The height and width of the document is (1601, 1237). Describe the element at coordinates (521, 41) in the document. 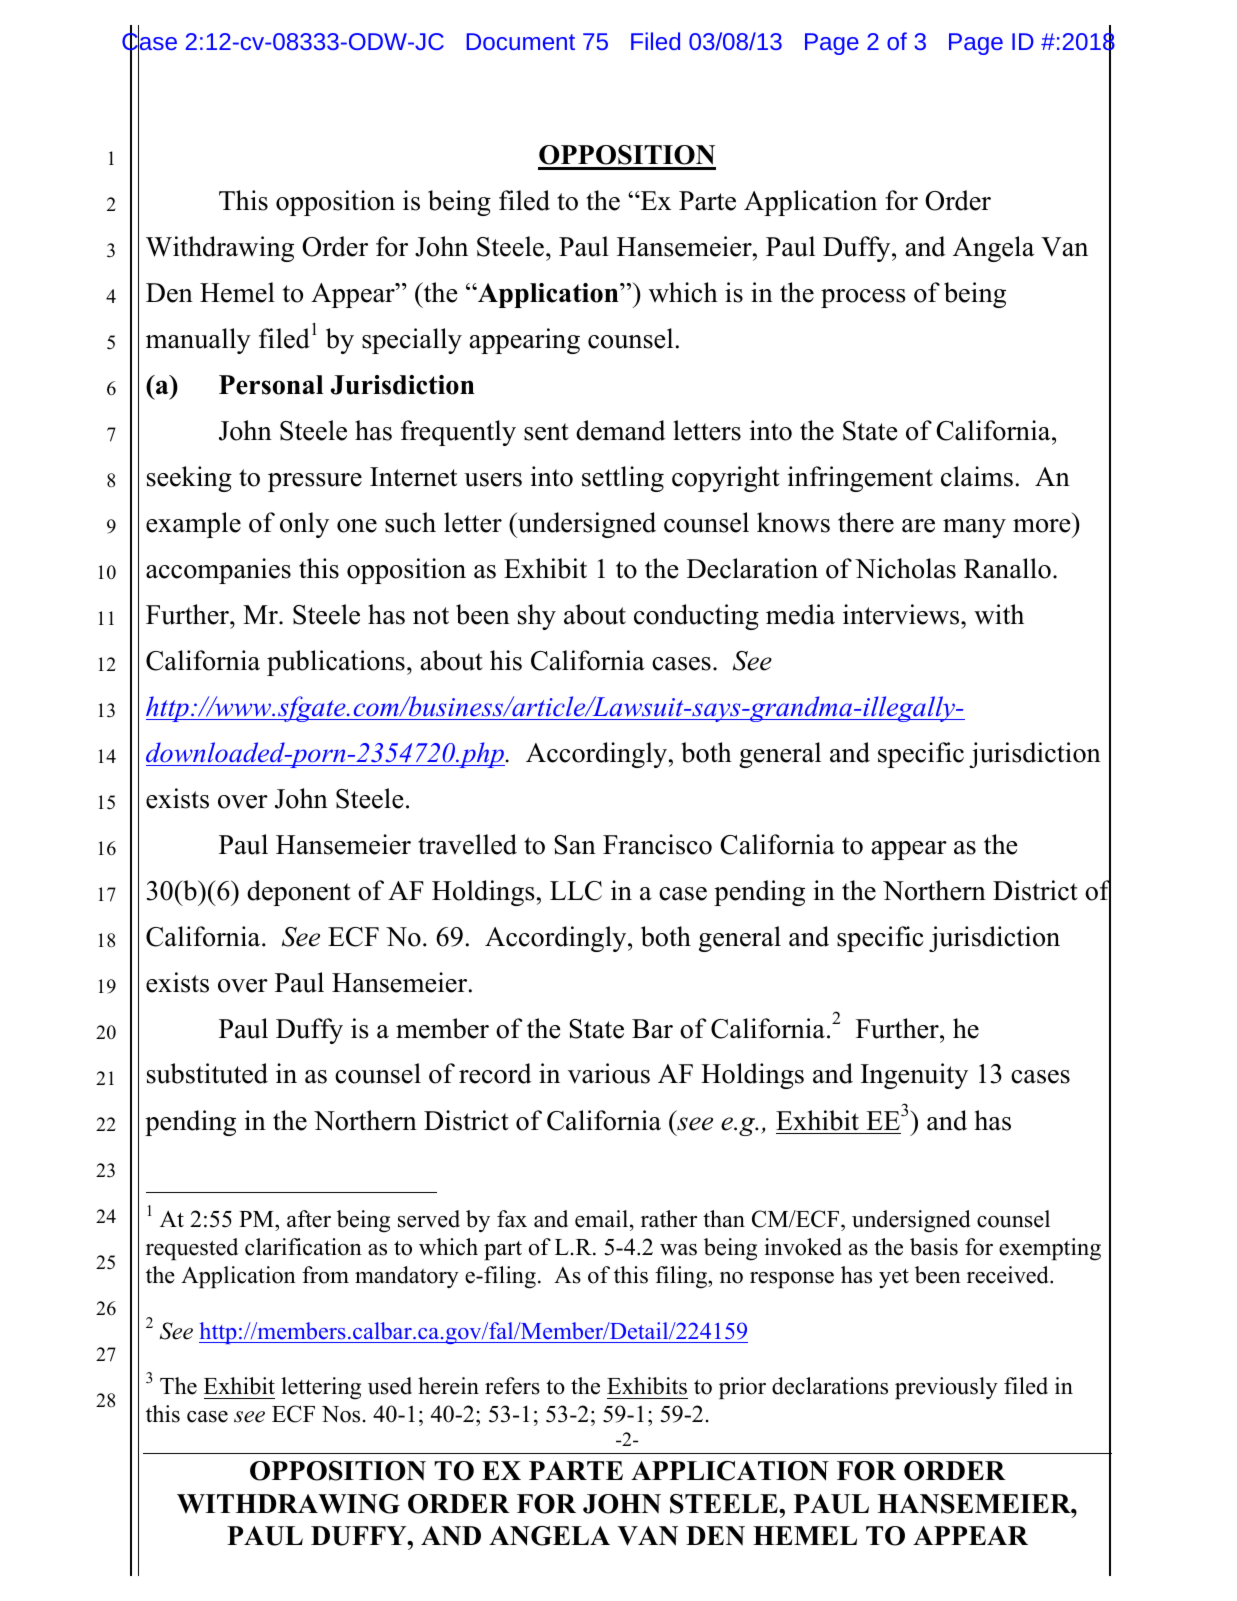

I see `Document` at that location.
